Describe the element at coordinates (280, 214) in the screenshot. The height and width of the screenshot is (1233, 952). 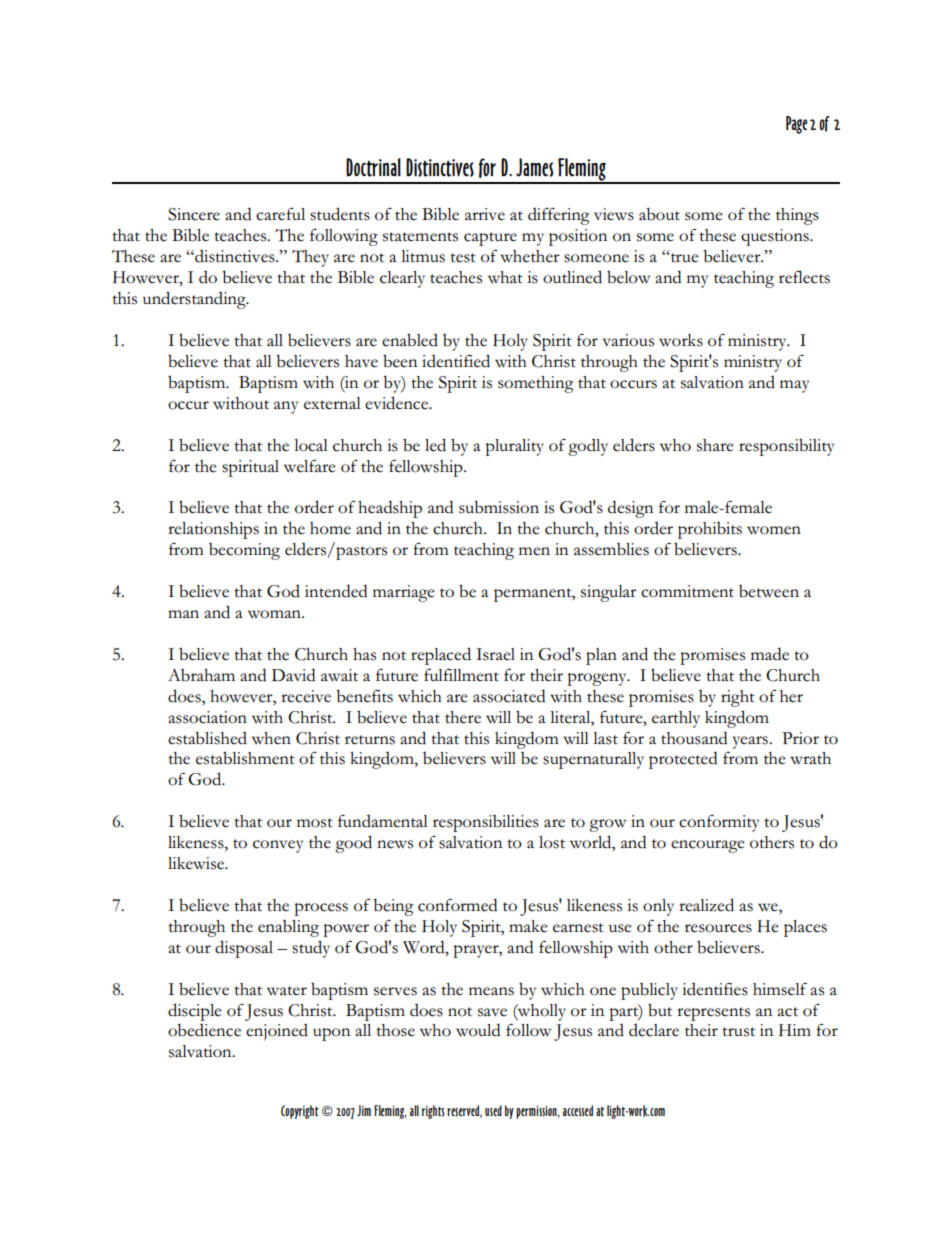
I see `careful` at that location.
